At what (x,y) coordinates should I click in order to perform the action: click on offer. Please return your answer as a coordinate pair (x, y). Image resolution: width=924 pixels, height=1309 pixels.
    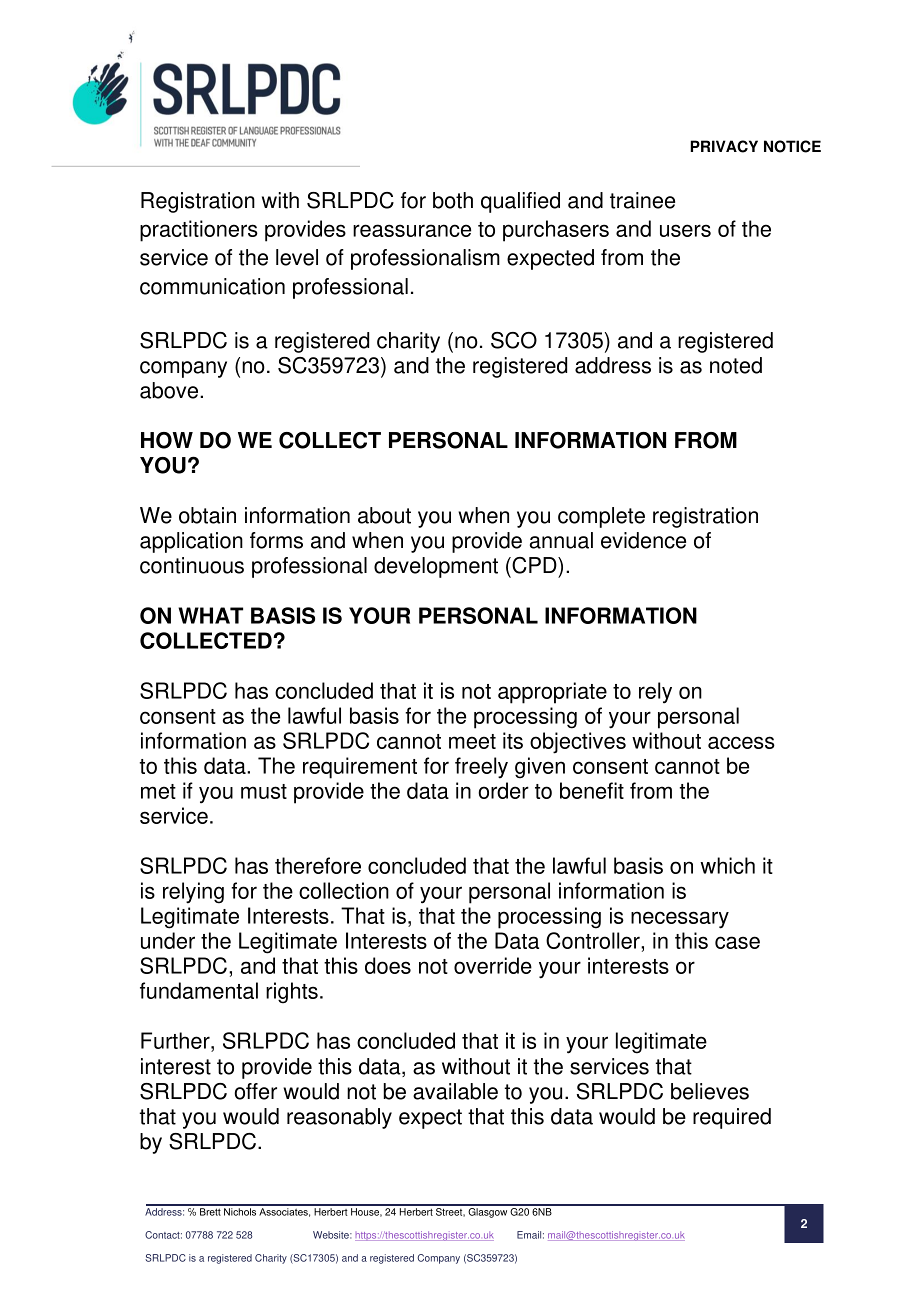
    Looking at the image, I should click on (255, 1091).
